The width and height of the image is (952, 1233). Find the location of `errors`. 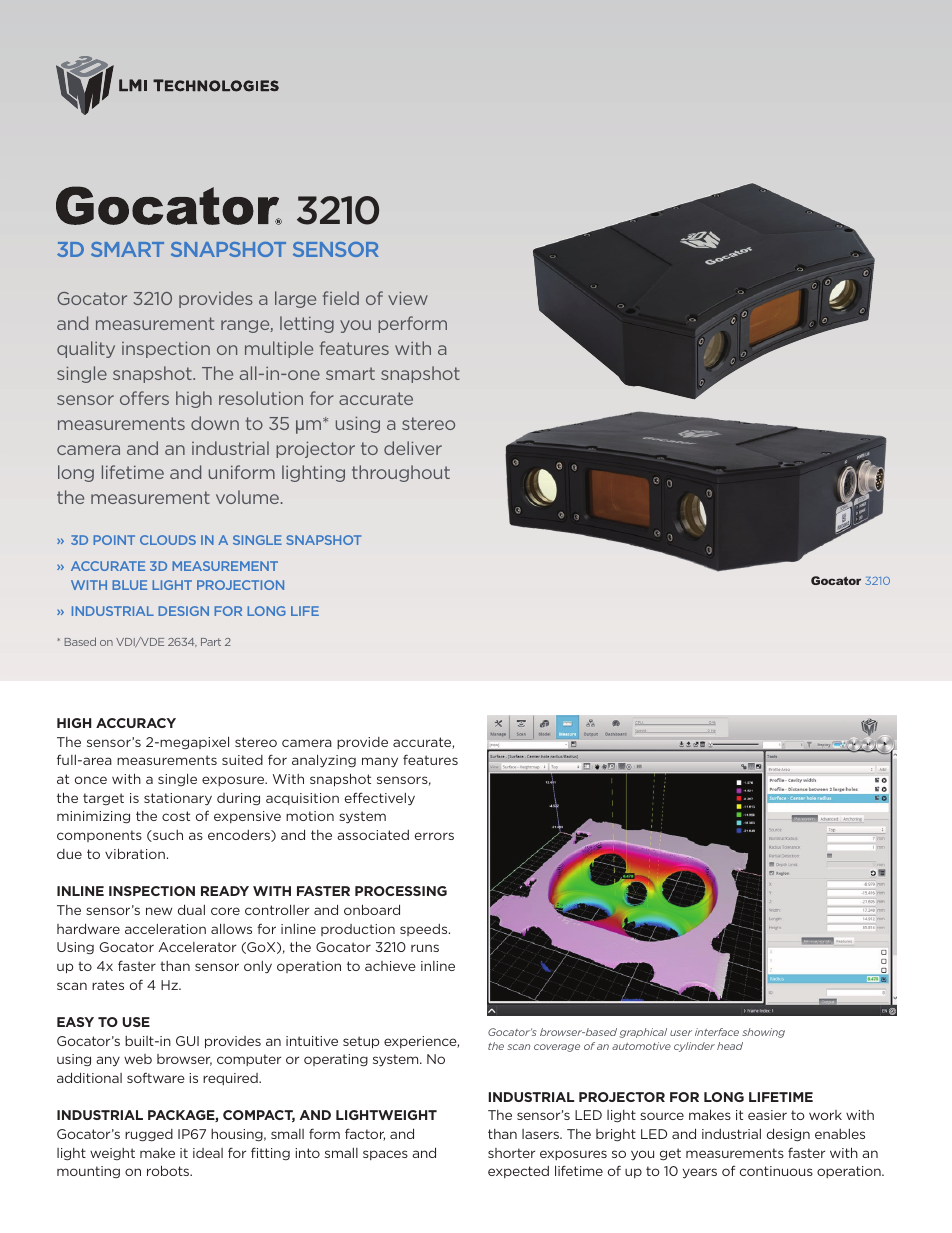

errors is located at coordinates (434, 836).
